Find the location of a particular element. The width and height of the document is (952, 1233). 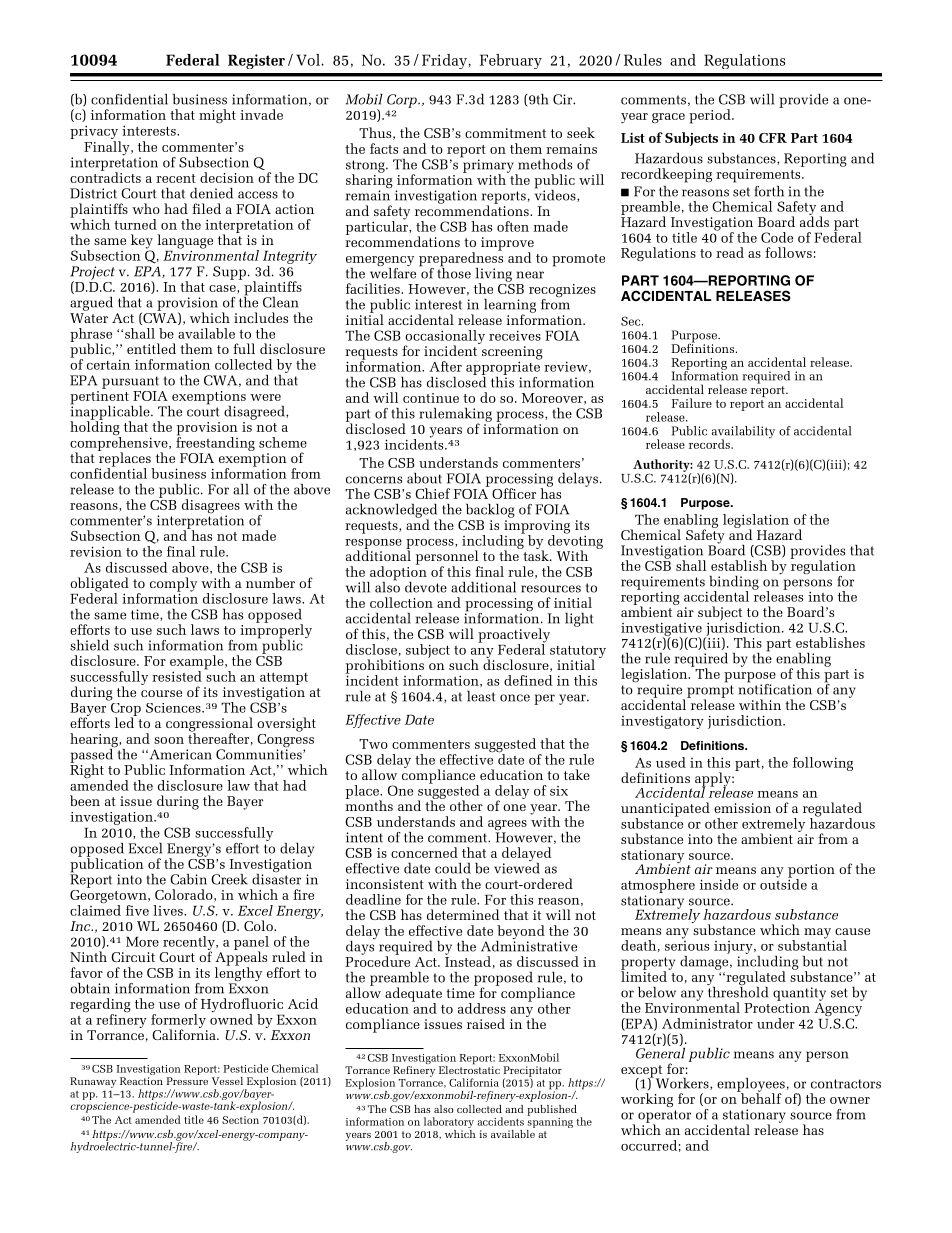

Pressure is located at coordinates (187, 1081).
